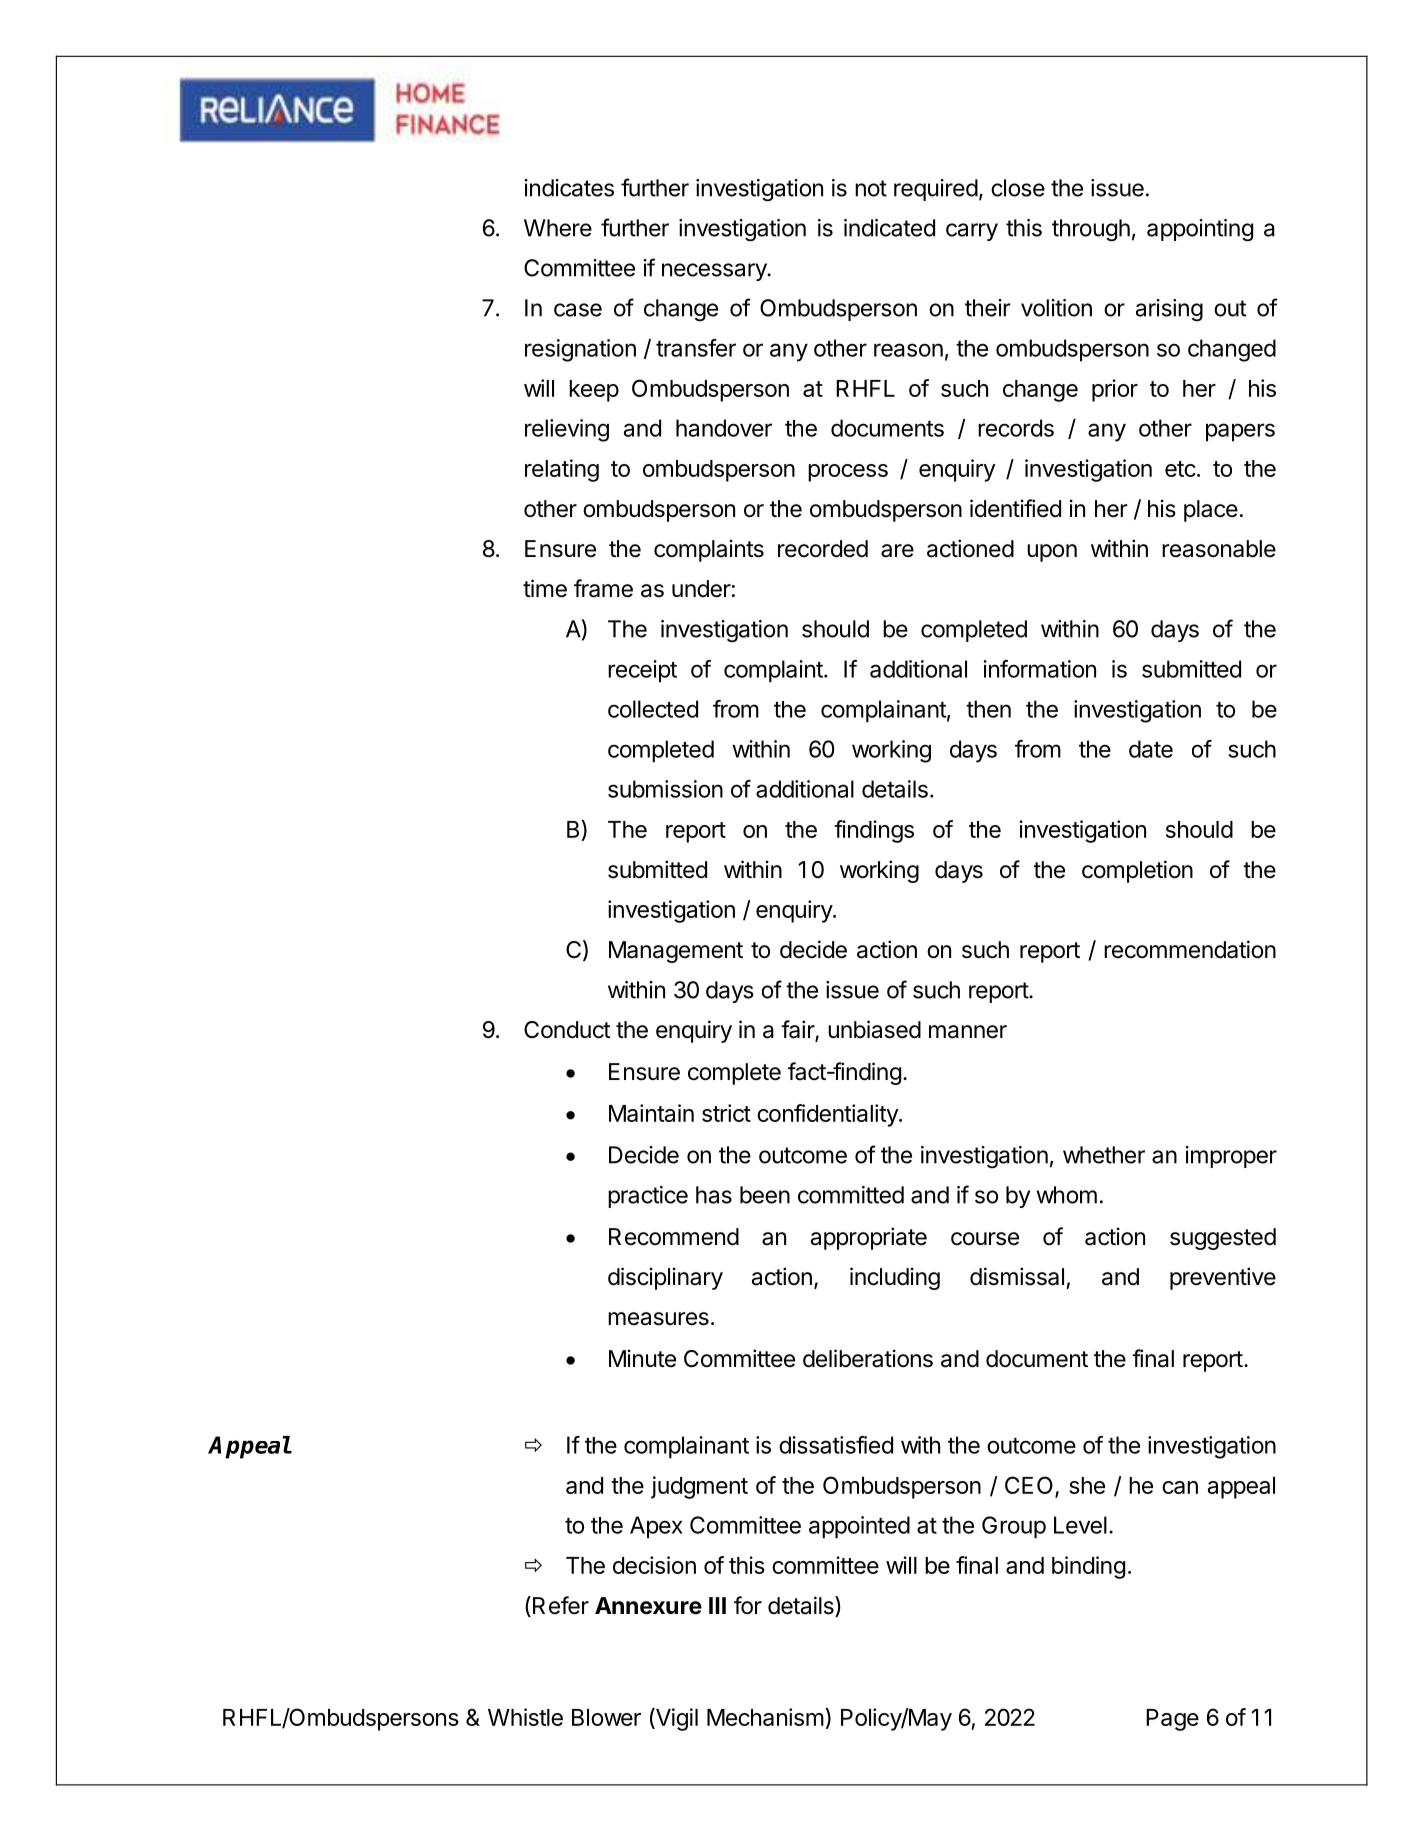  What do you see at coordinates (1200, 230) in the screenshot?
I see `appointing` at bounding box center [1200, 230].
